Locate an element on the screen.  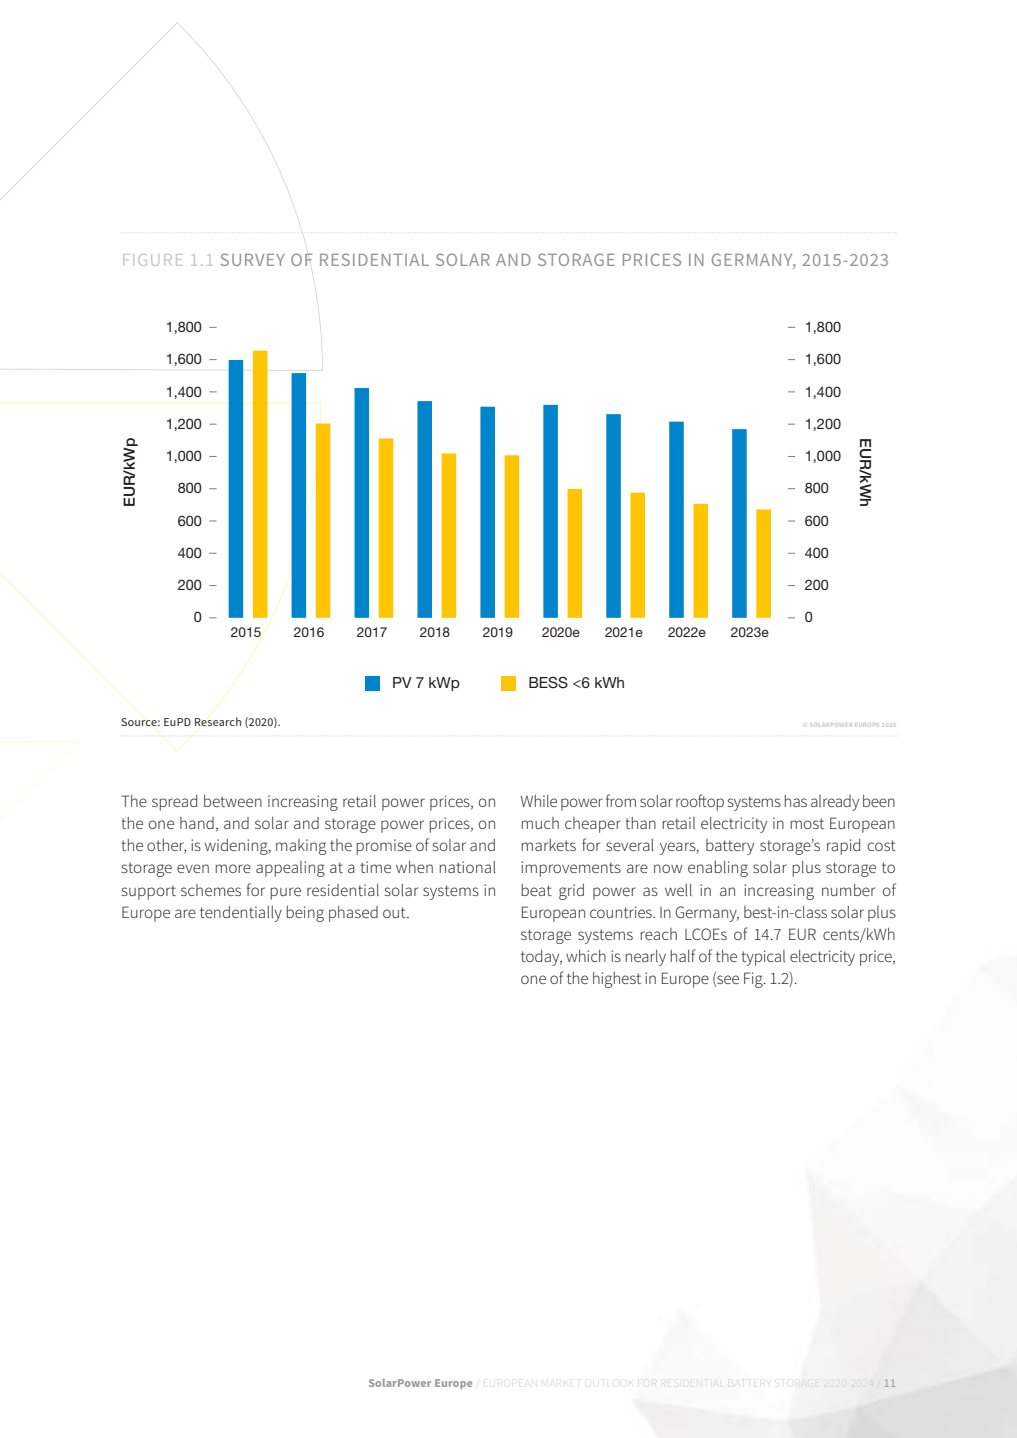
FIGURE is located at coordinates (153, 260).
